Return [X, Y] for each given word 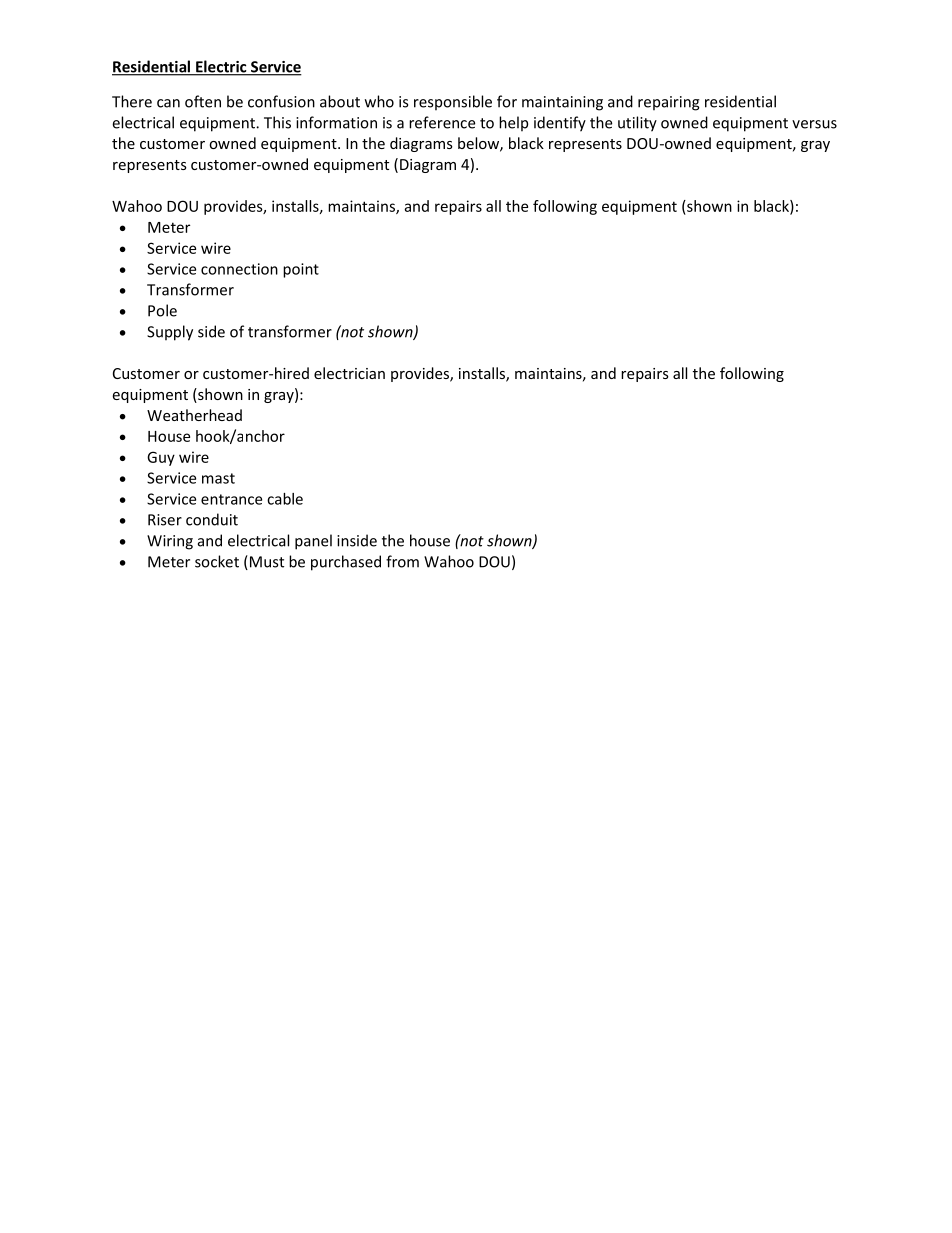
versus [814, 124]
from [402, 561]
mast [218, 478]
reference [442, 122]
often [203, 101]
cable [285, 499]
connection [239, 269]
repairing [669, 103]
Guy [161, 458]
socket [217, 561]
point [301, 270]
